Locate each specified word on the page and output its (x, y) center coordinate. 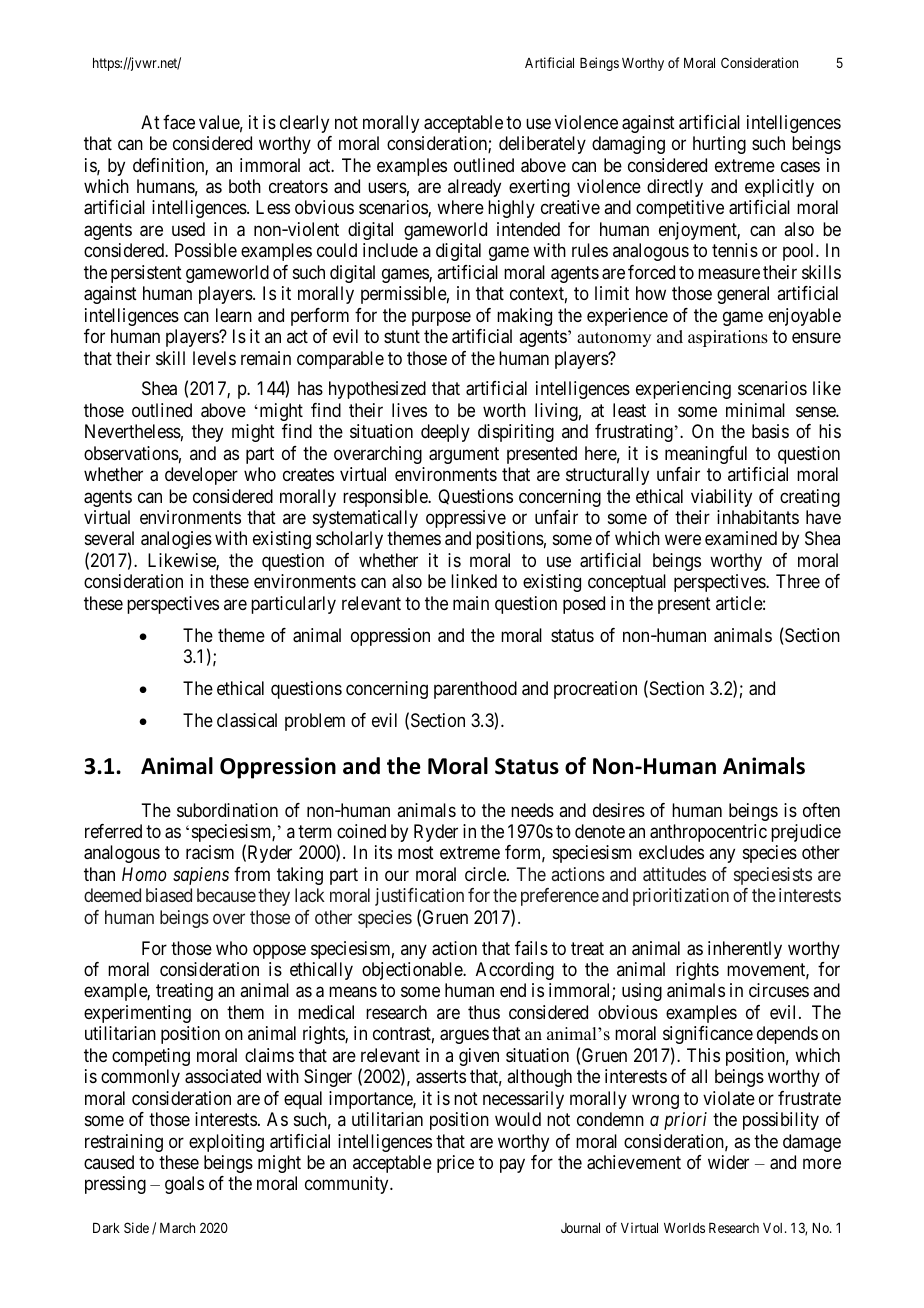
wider (728, 1162)
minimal (755, 410)
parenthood (475, 690)
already (474, 188)
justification (419, 897)
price (455, 1164)
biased (169, 895)
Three (798, 581)
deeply (445, 433)
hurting (719, 145)
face (179, 122)
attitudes (674, 874)
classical (247, 720)
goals (184, 1185)
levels (214, 358)
